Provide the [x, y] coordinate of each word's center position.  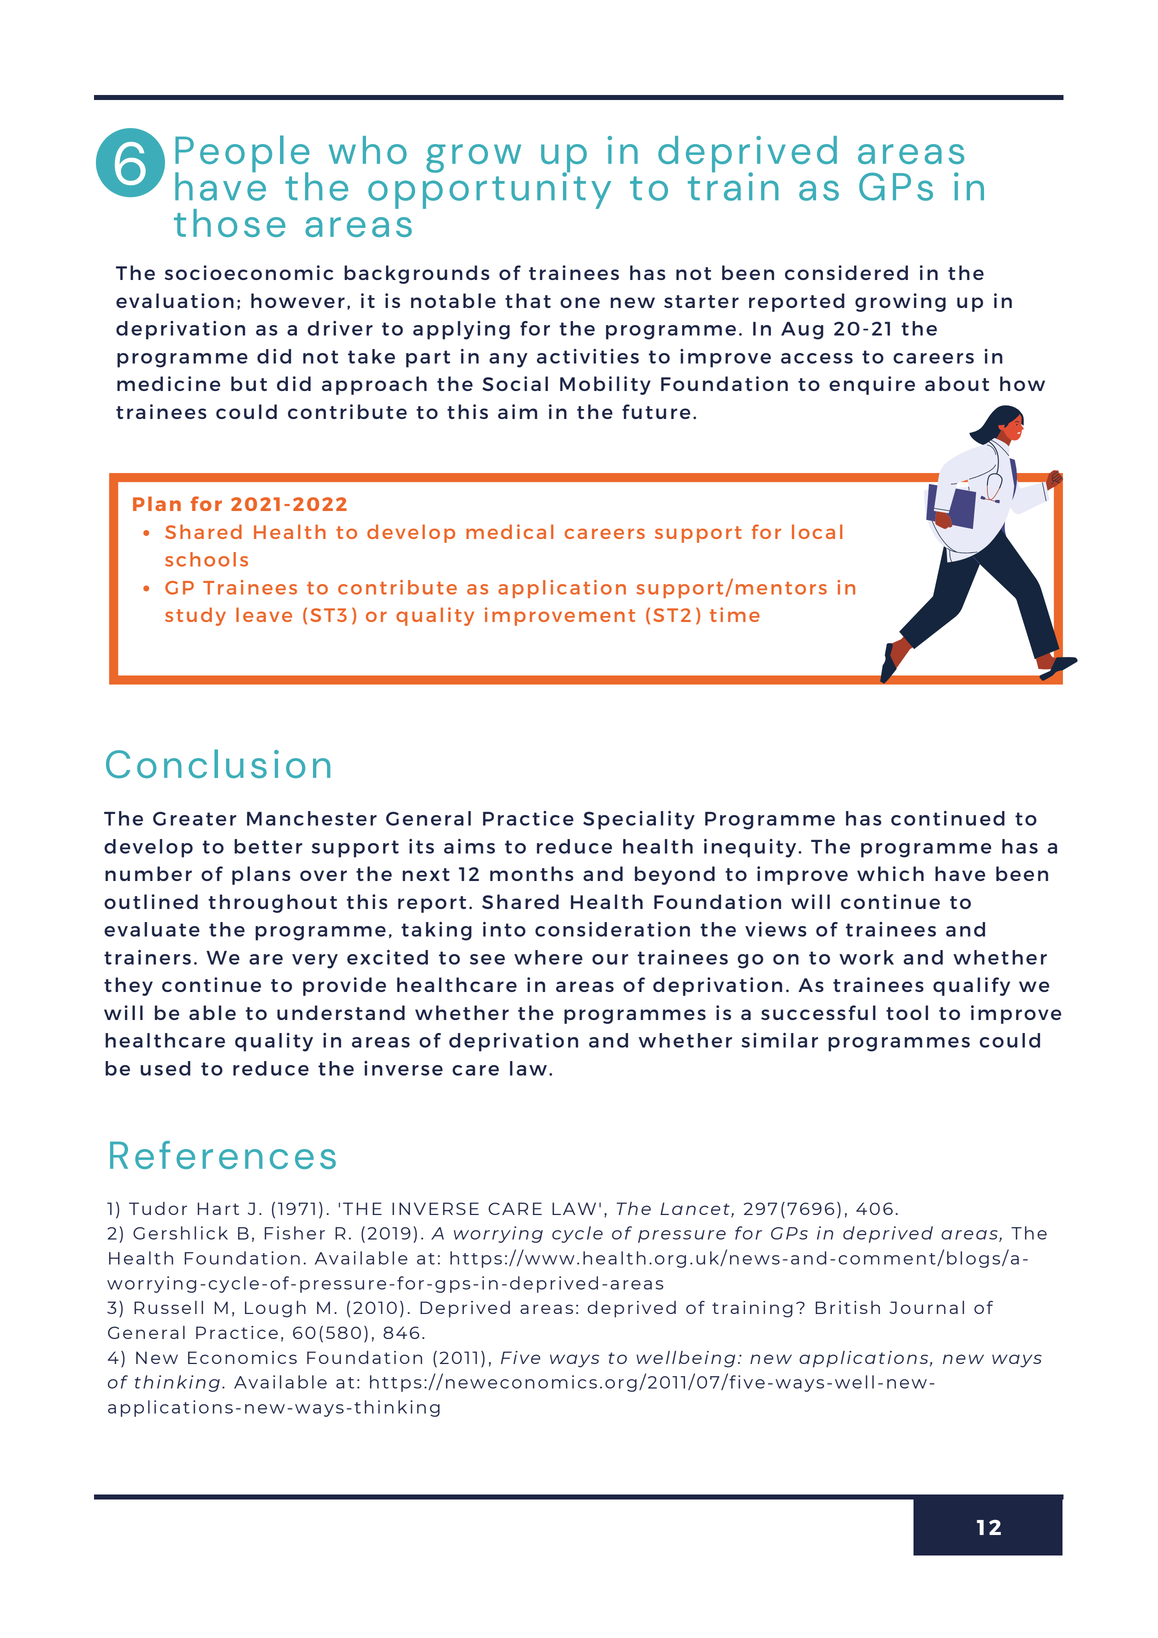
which [890, 873]
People [242, 155]
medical [509, 531]
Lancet [696, 1209]
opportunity [489, 189]
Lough [275, 1309]
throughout [272, 903]
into [504, 929]
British [847, 1307]
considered [846, 272]
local [817, 531]
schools [206, 559]
